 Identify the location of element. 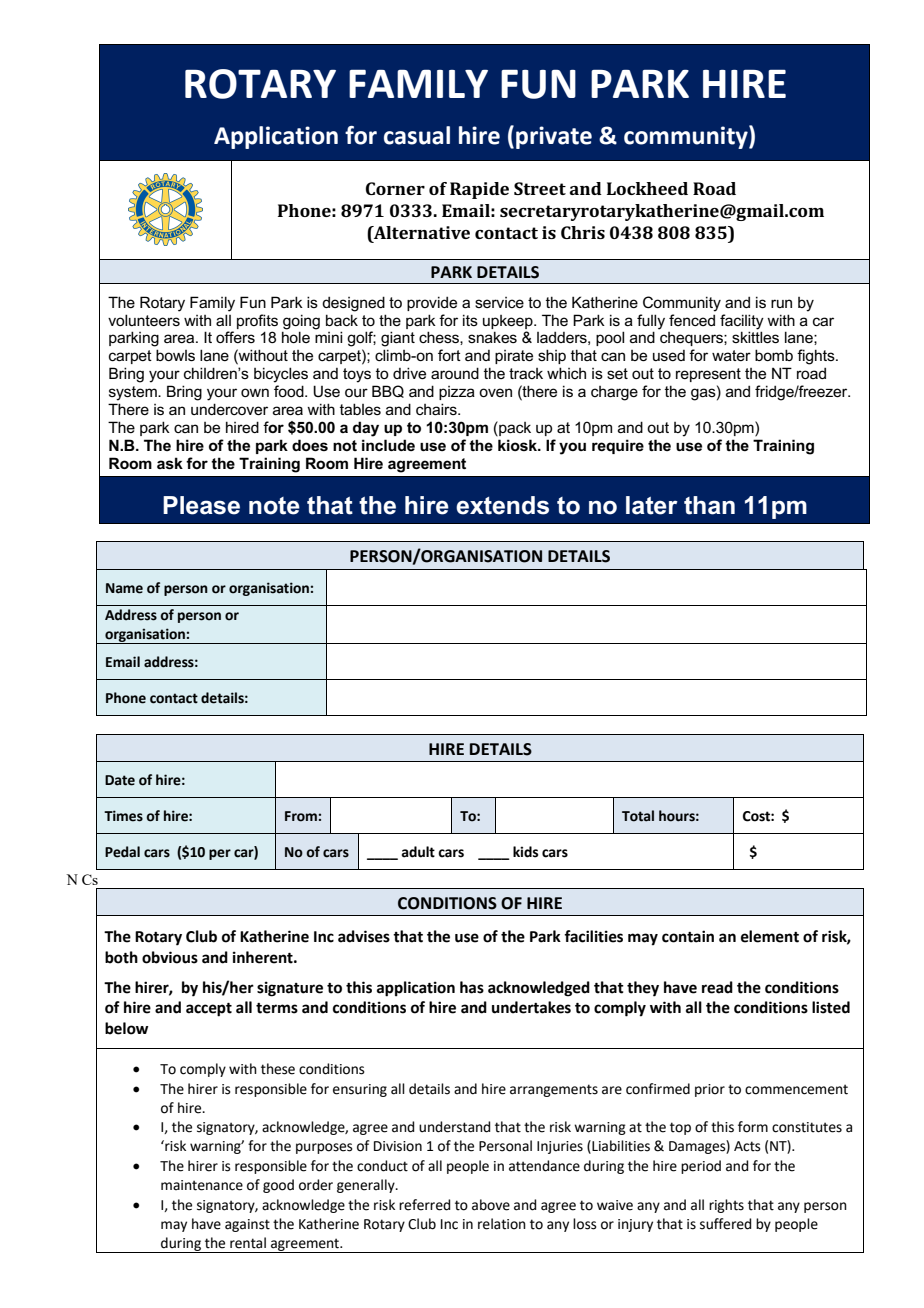
(770, 936).
